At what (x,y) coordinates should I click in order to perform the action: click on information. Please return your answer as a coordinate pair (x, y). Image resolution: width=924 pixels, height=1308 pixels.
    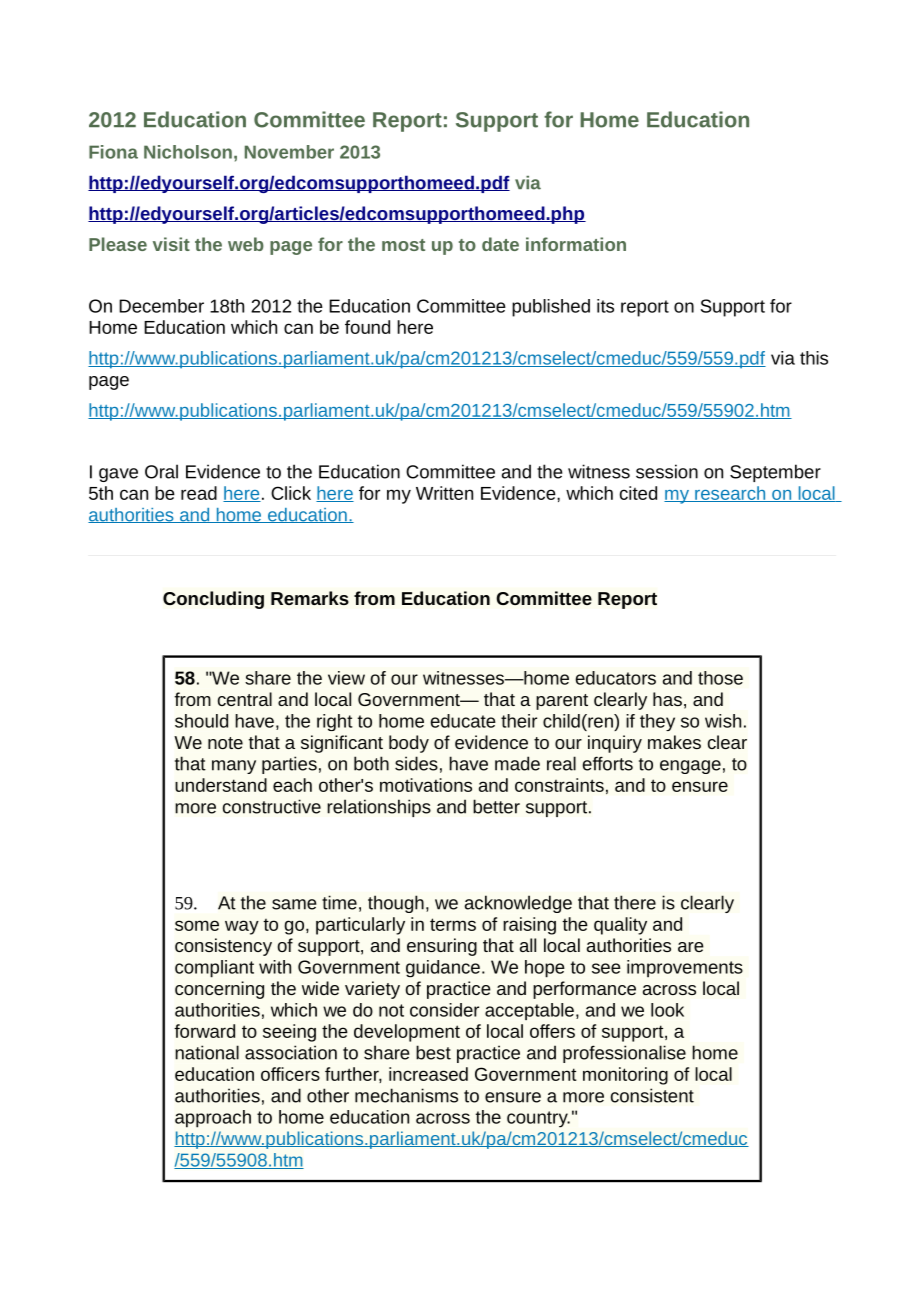
    Looking at the image, I should click on (576, 244).
